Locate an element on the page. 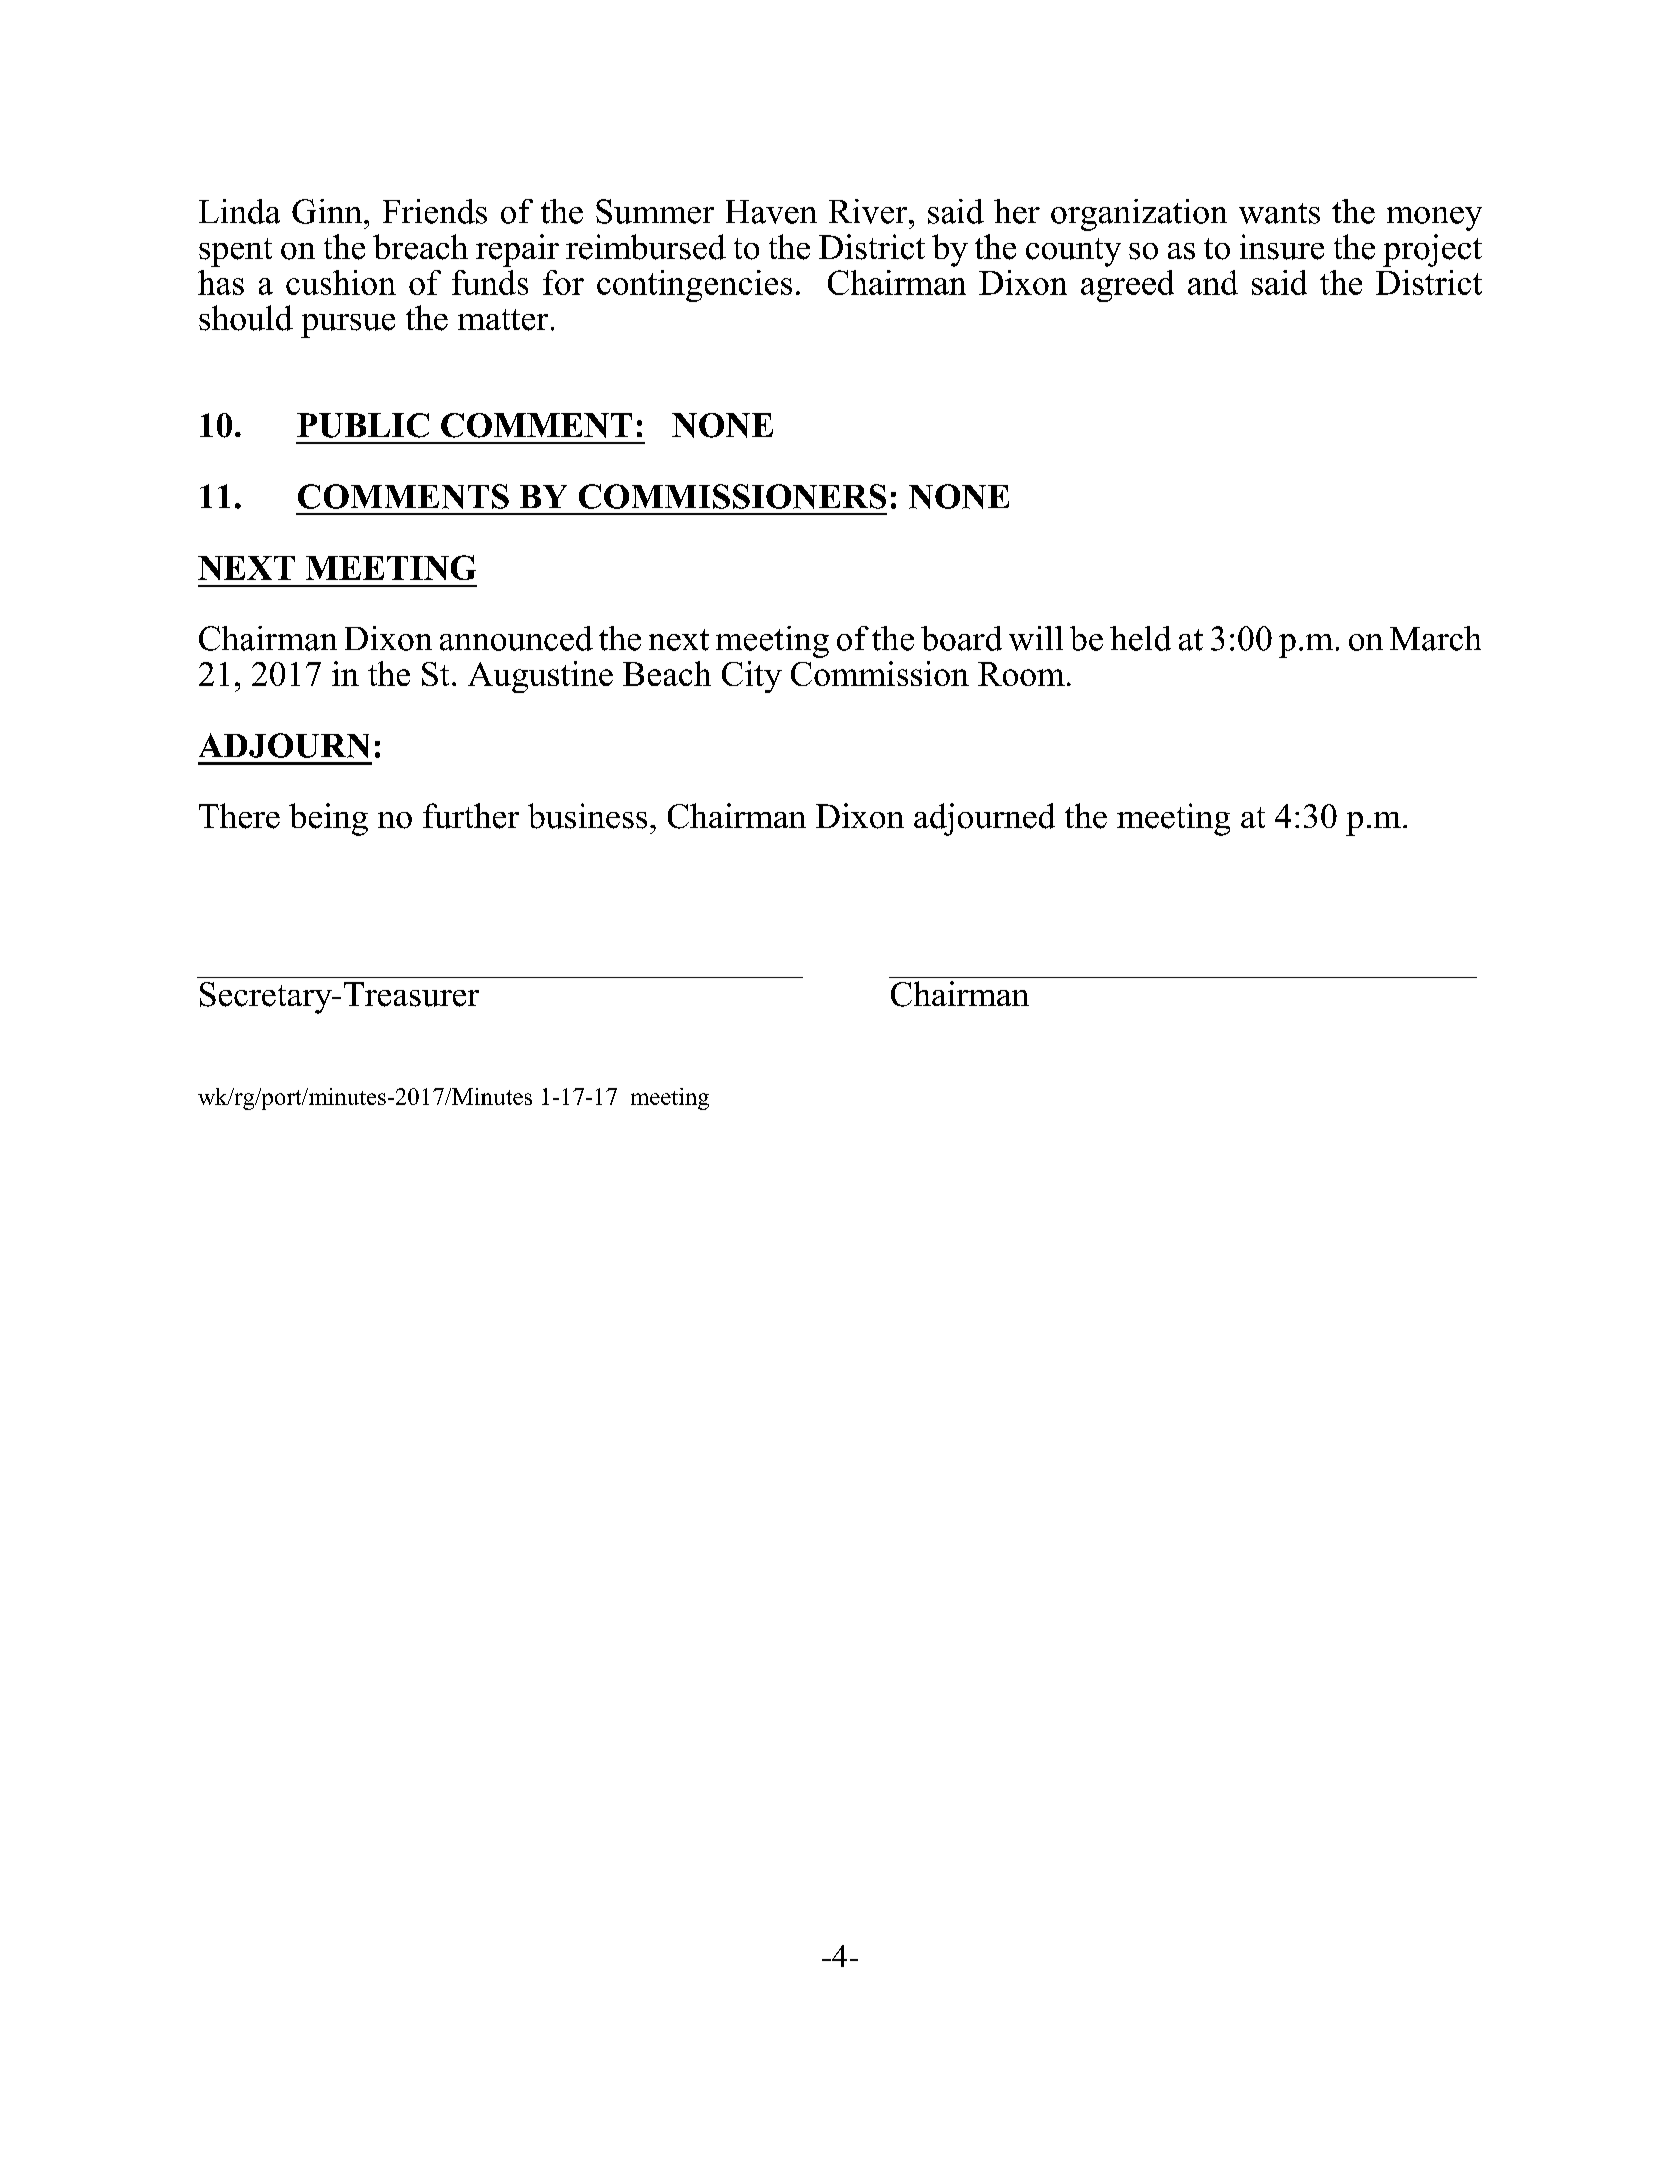  breach is located at coordinates (420, 247).
